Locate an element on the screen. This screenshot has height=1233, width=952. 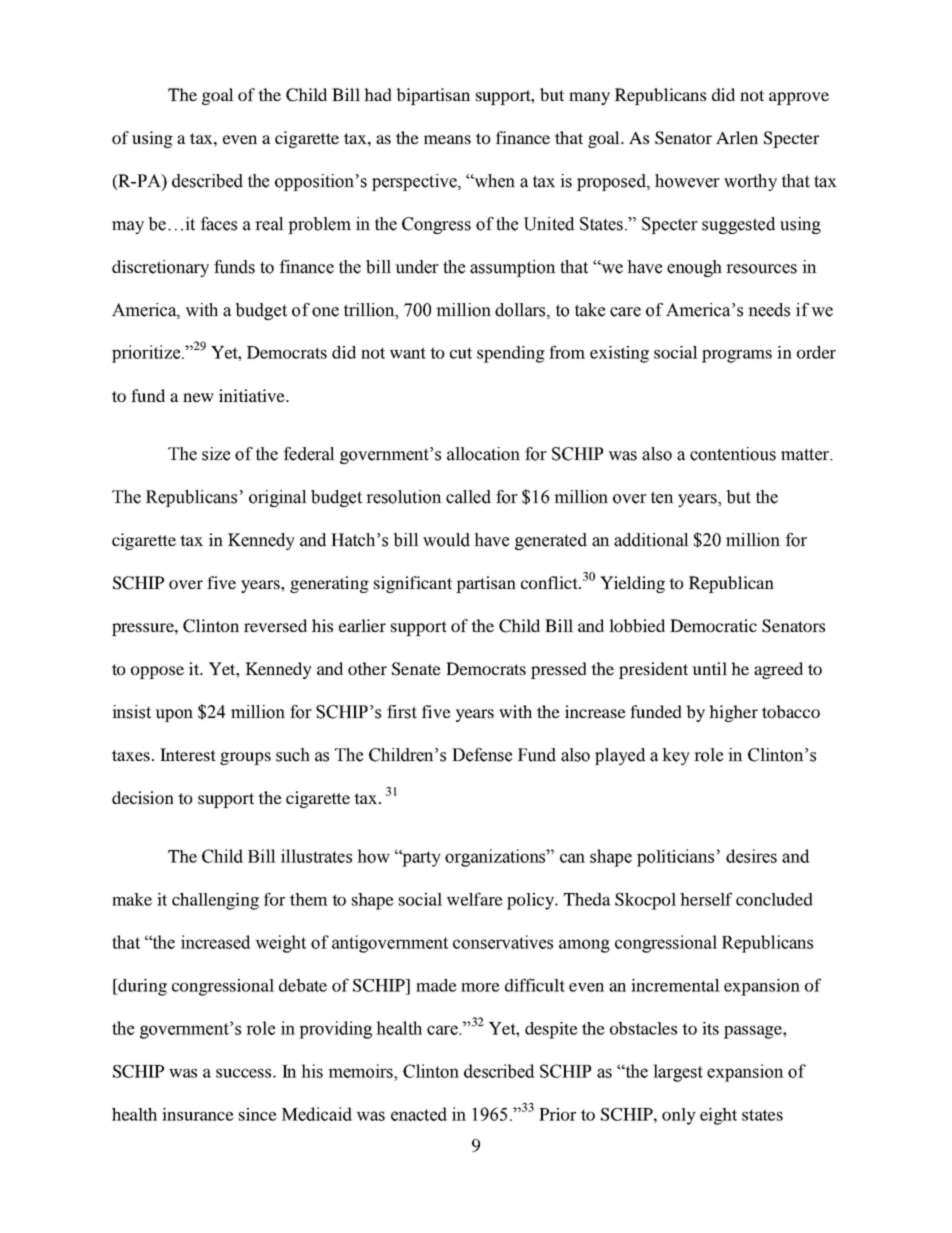
organizations is located at coordinates (496, 858).
